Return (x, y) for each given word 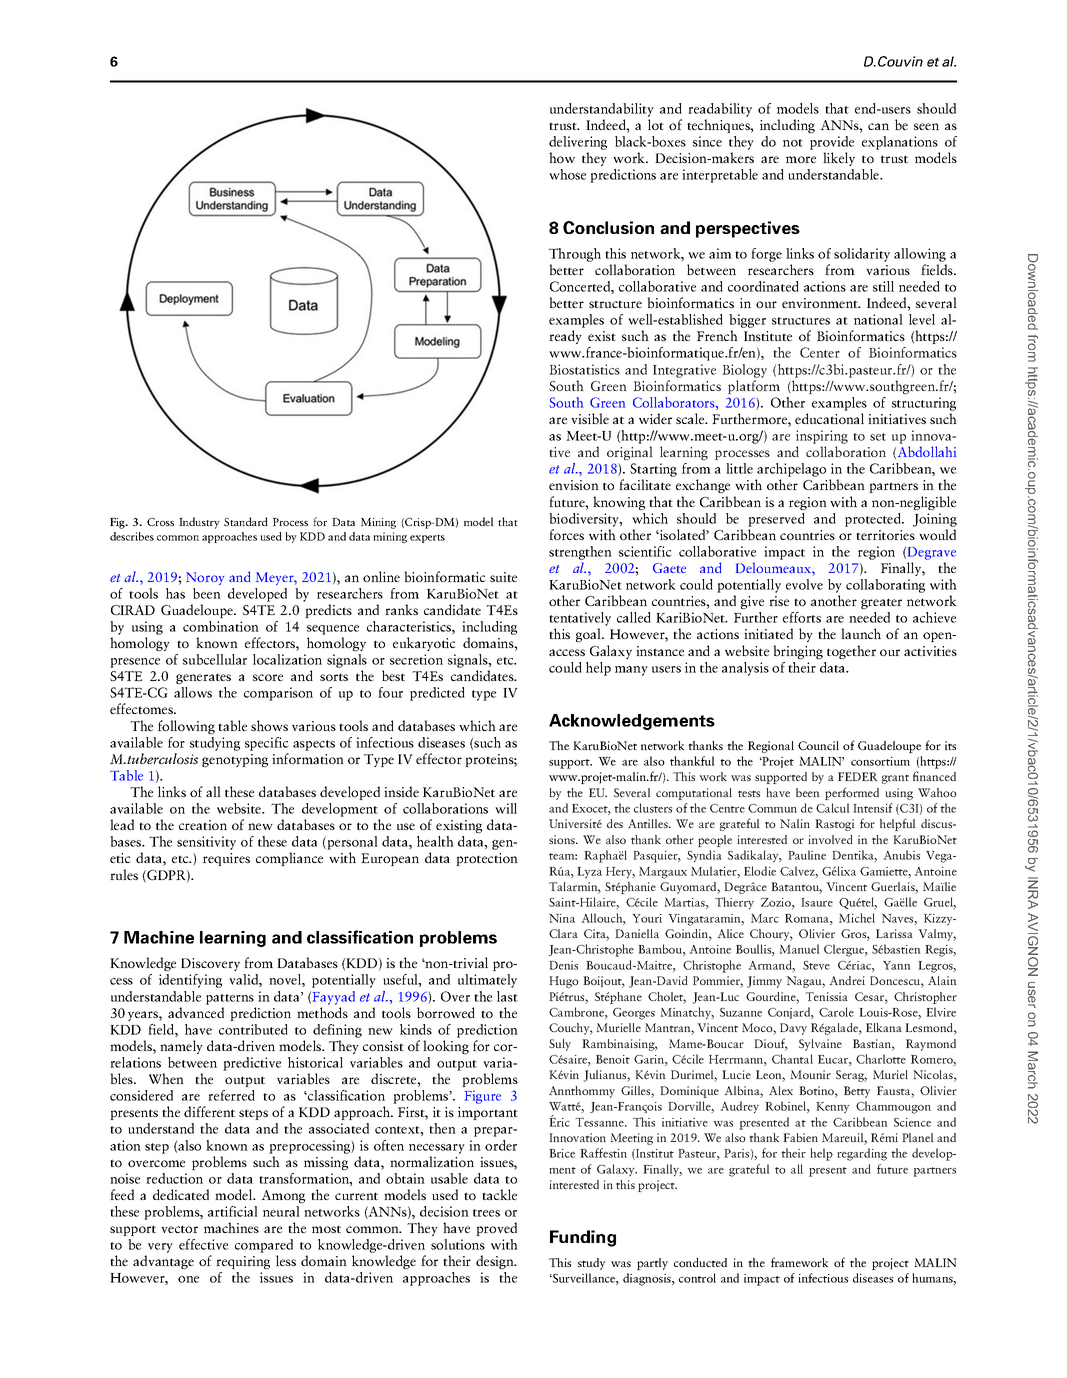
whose (567, 174)
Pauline (807, 855)
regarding (862, 1154)
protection (487, 859)
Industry (199, 523)
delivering (578, 143)
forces (566, 534)
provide (832, 143)
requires (226, 859)
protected (874, 520)
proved (496, 1229)
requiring (243, 1262)
